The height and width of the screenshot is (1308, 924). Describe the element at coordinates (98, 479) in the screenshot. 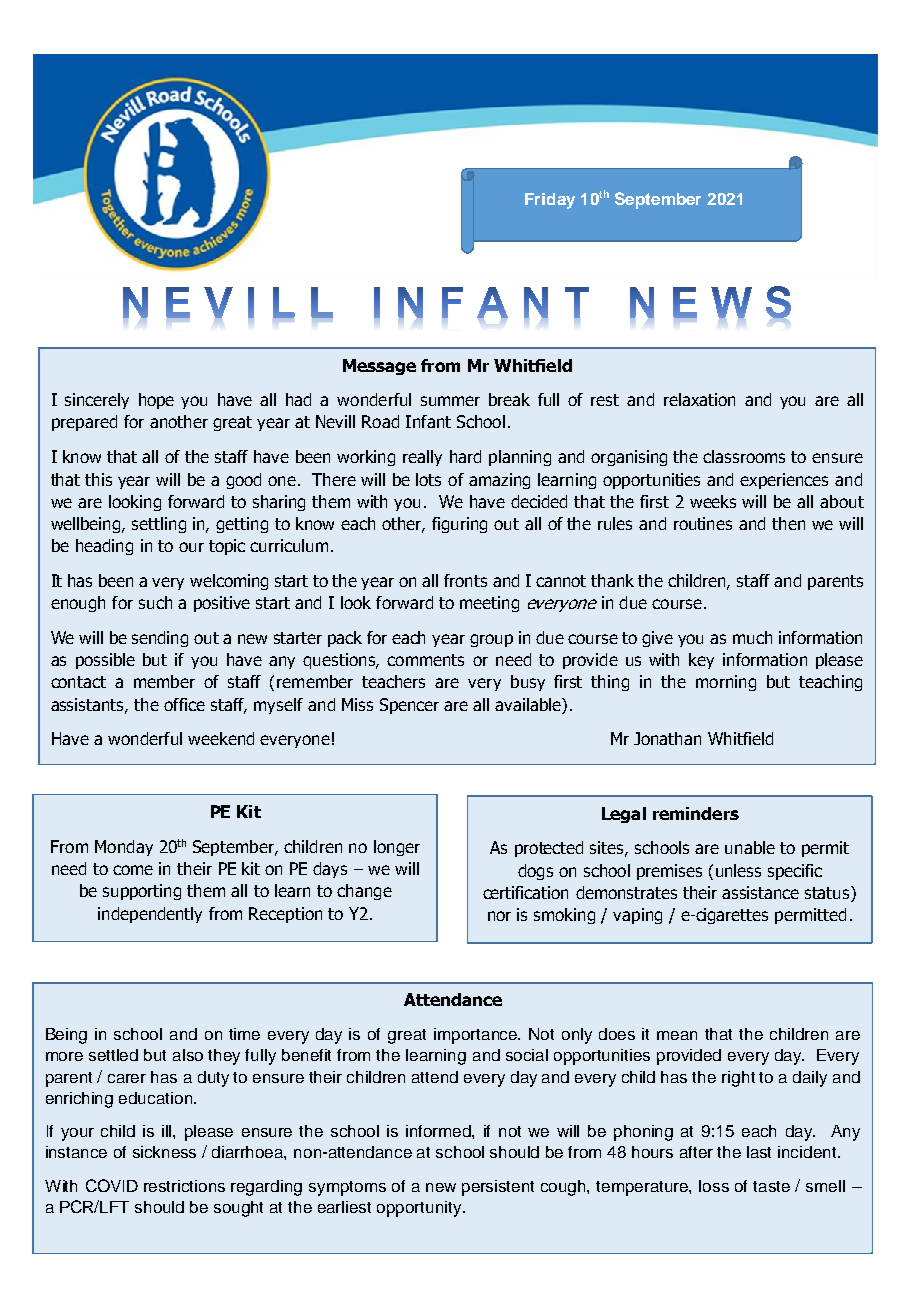

I see `this` at that location.
